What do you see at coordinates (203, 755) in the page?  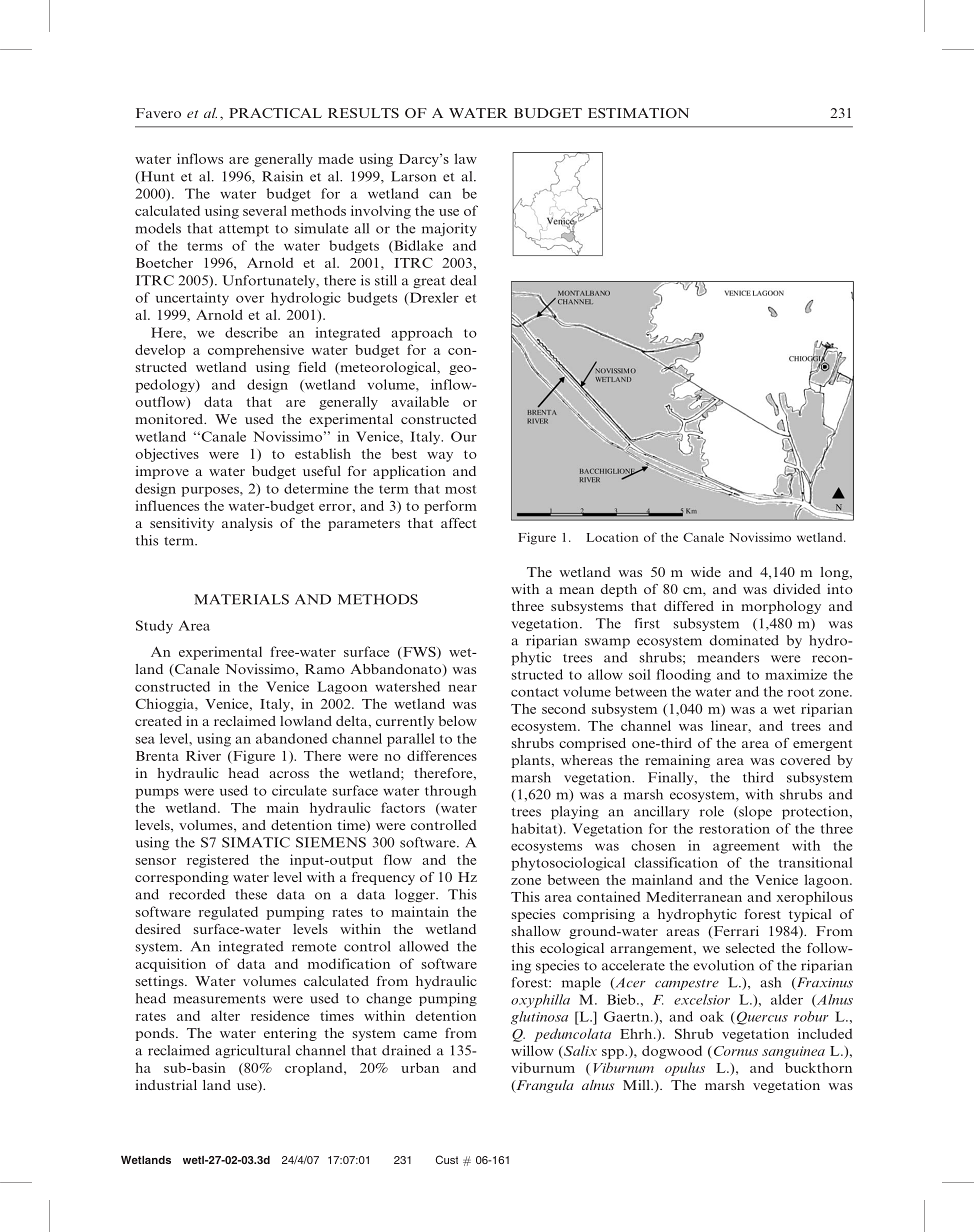 I see `River` at bounding box center [203, 755].
